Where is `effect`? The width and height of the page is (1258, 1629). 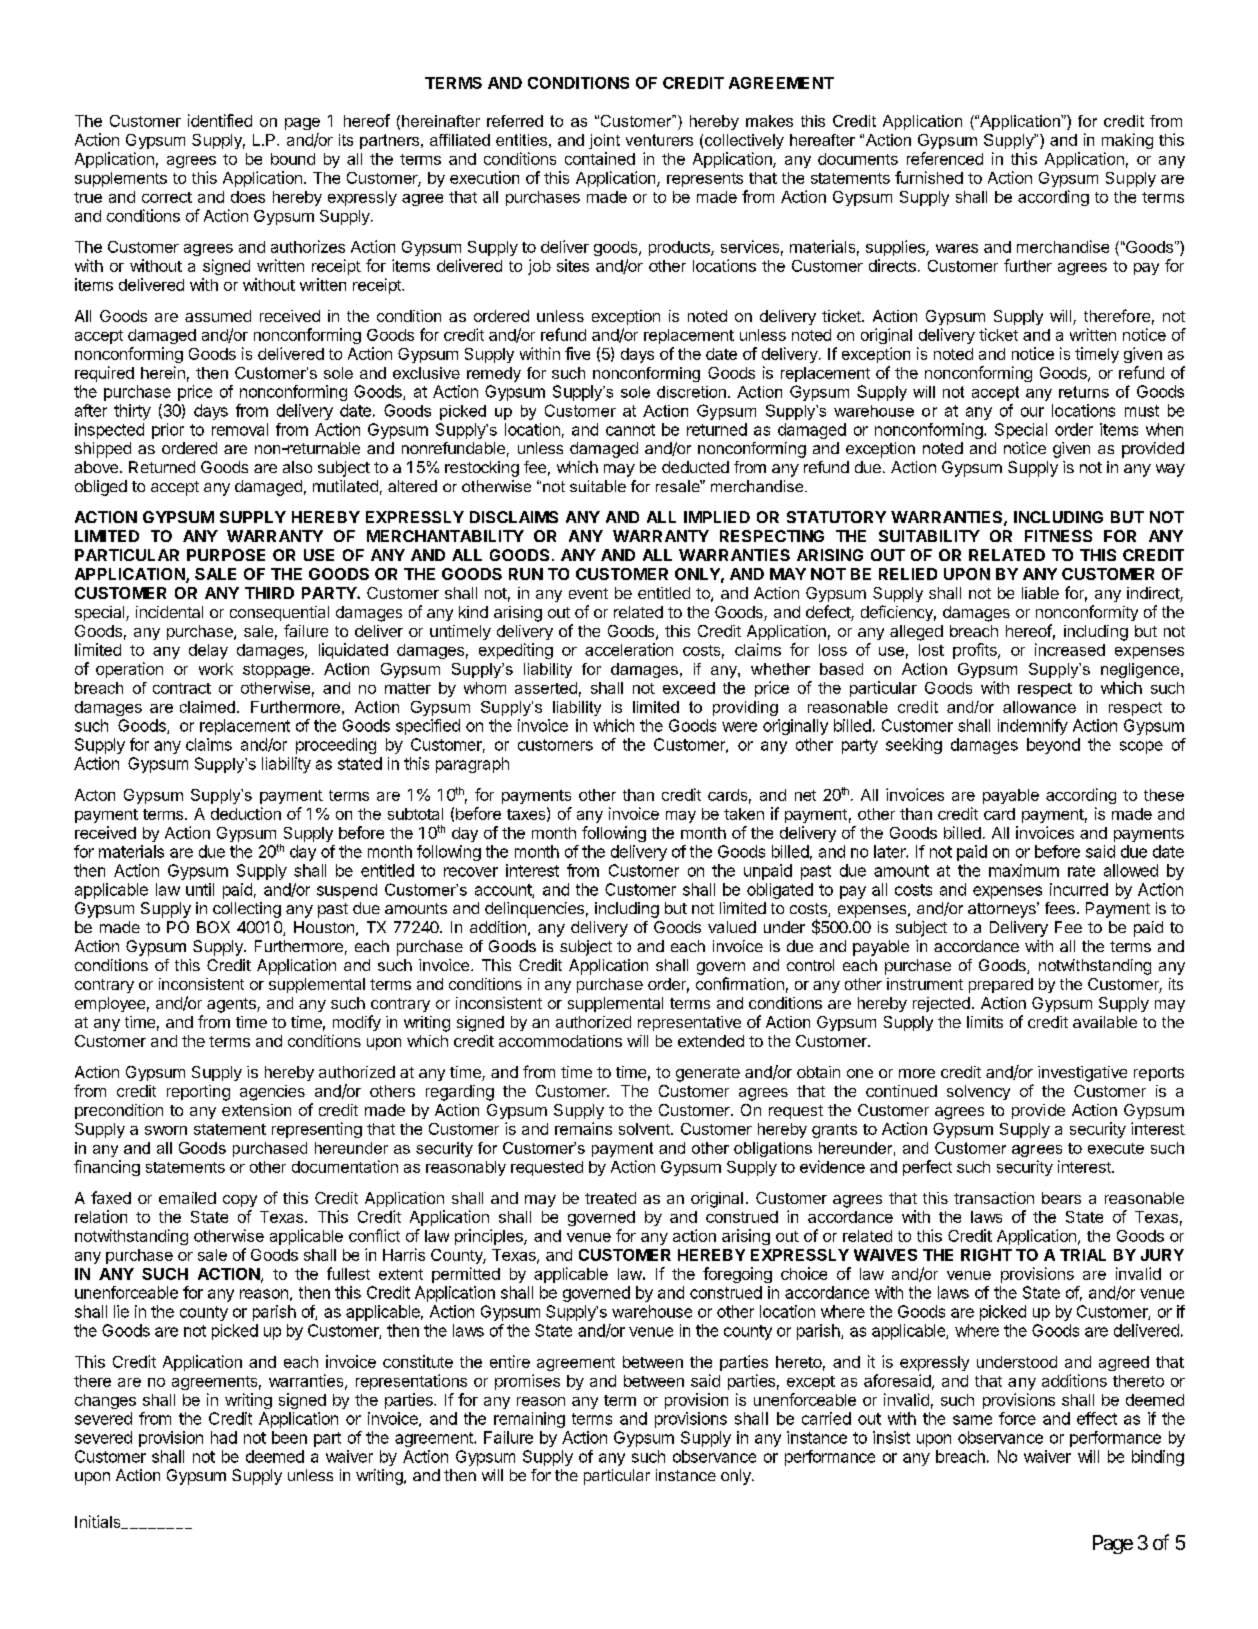
effect is located at coordinates (1097, 1418).
